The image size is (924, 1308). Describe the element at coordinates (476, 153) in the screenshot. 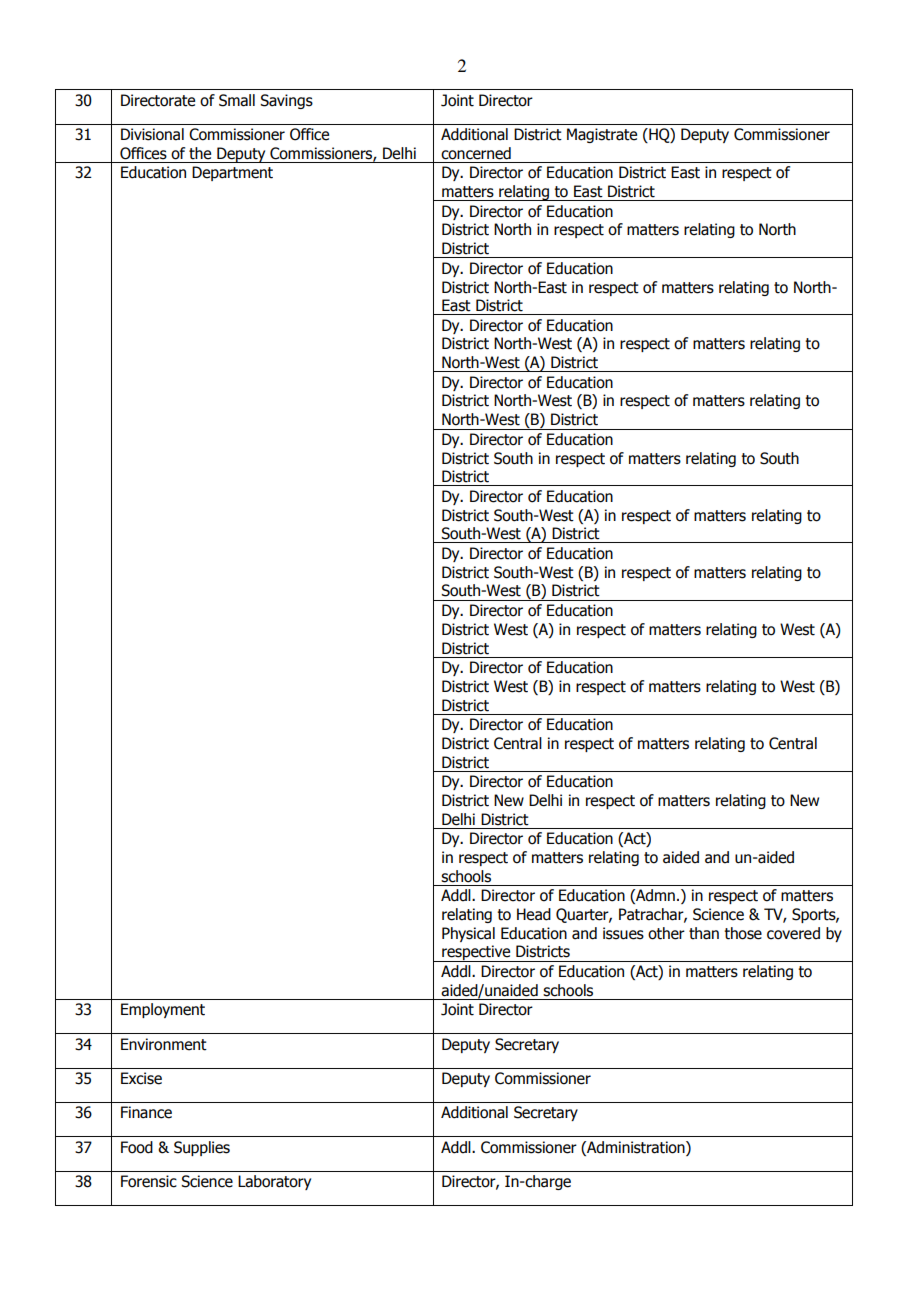

I see `concerned` at that location.
